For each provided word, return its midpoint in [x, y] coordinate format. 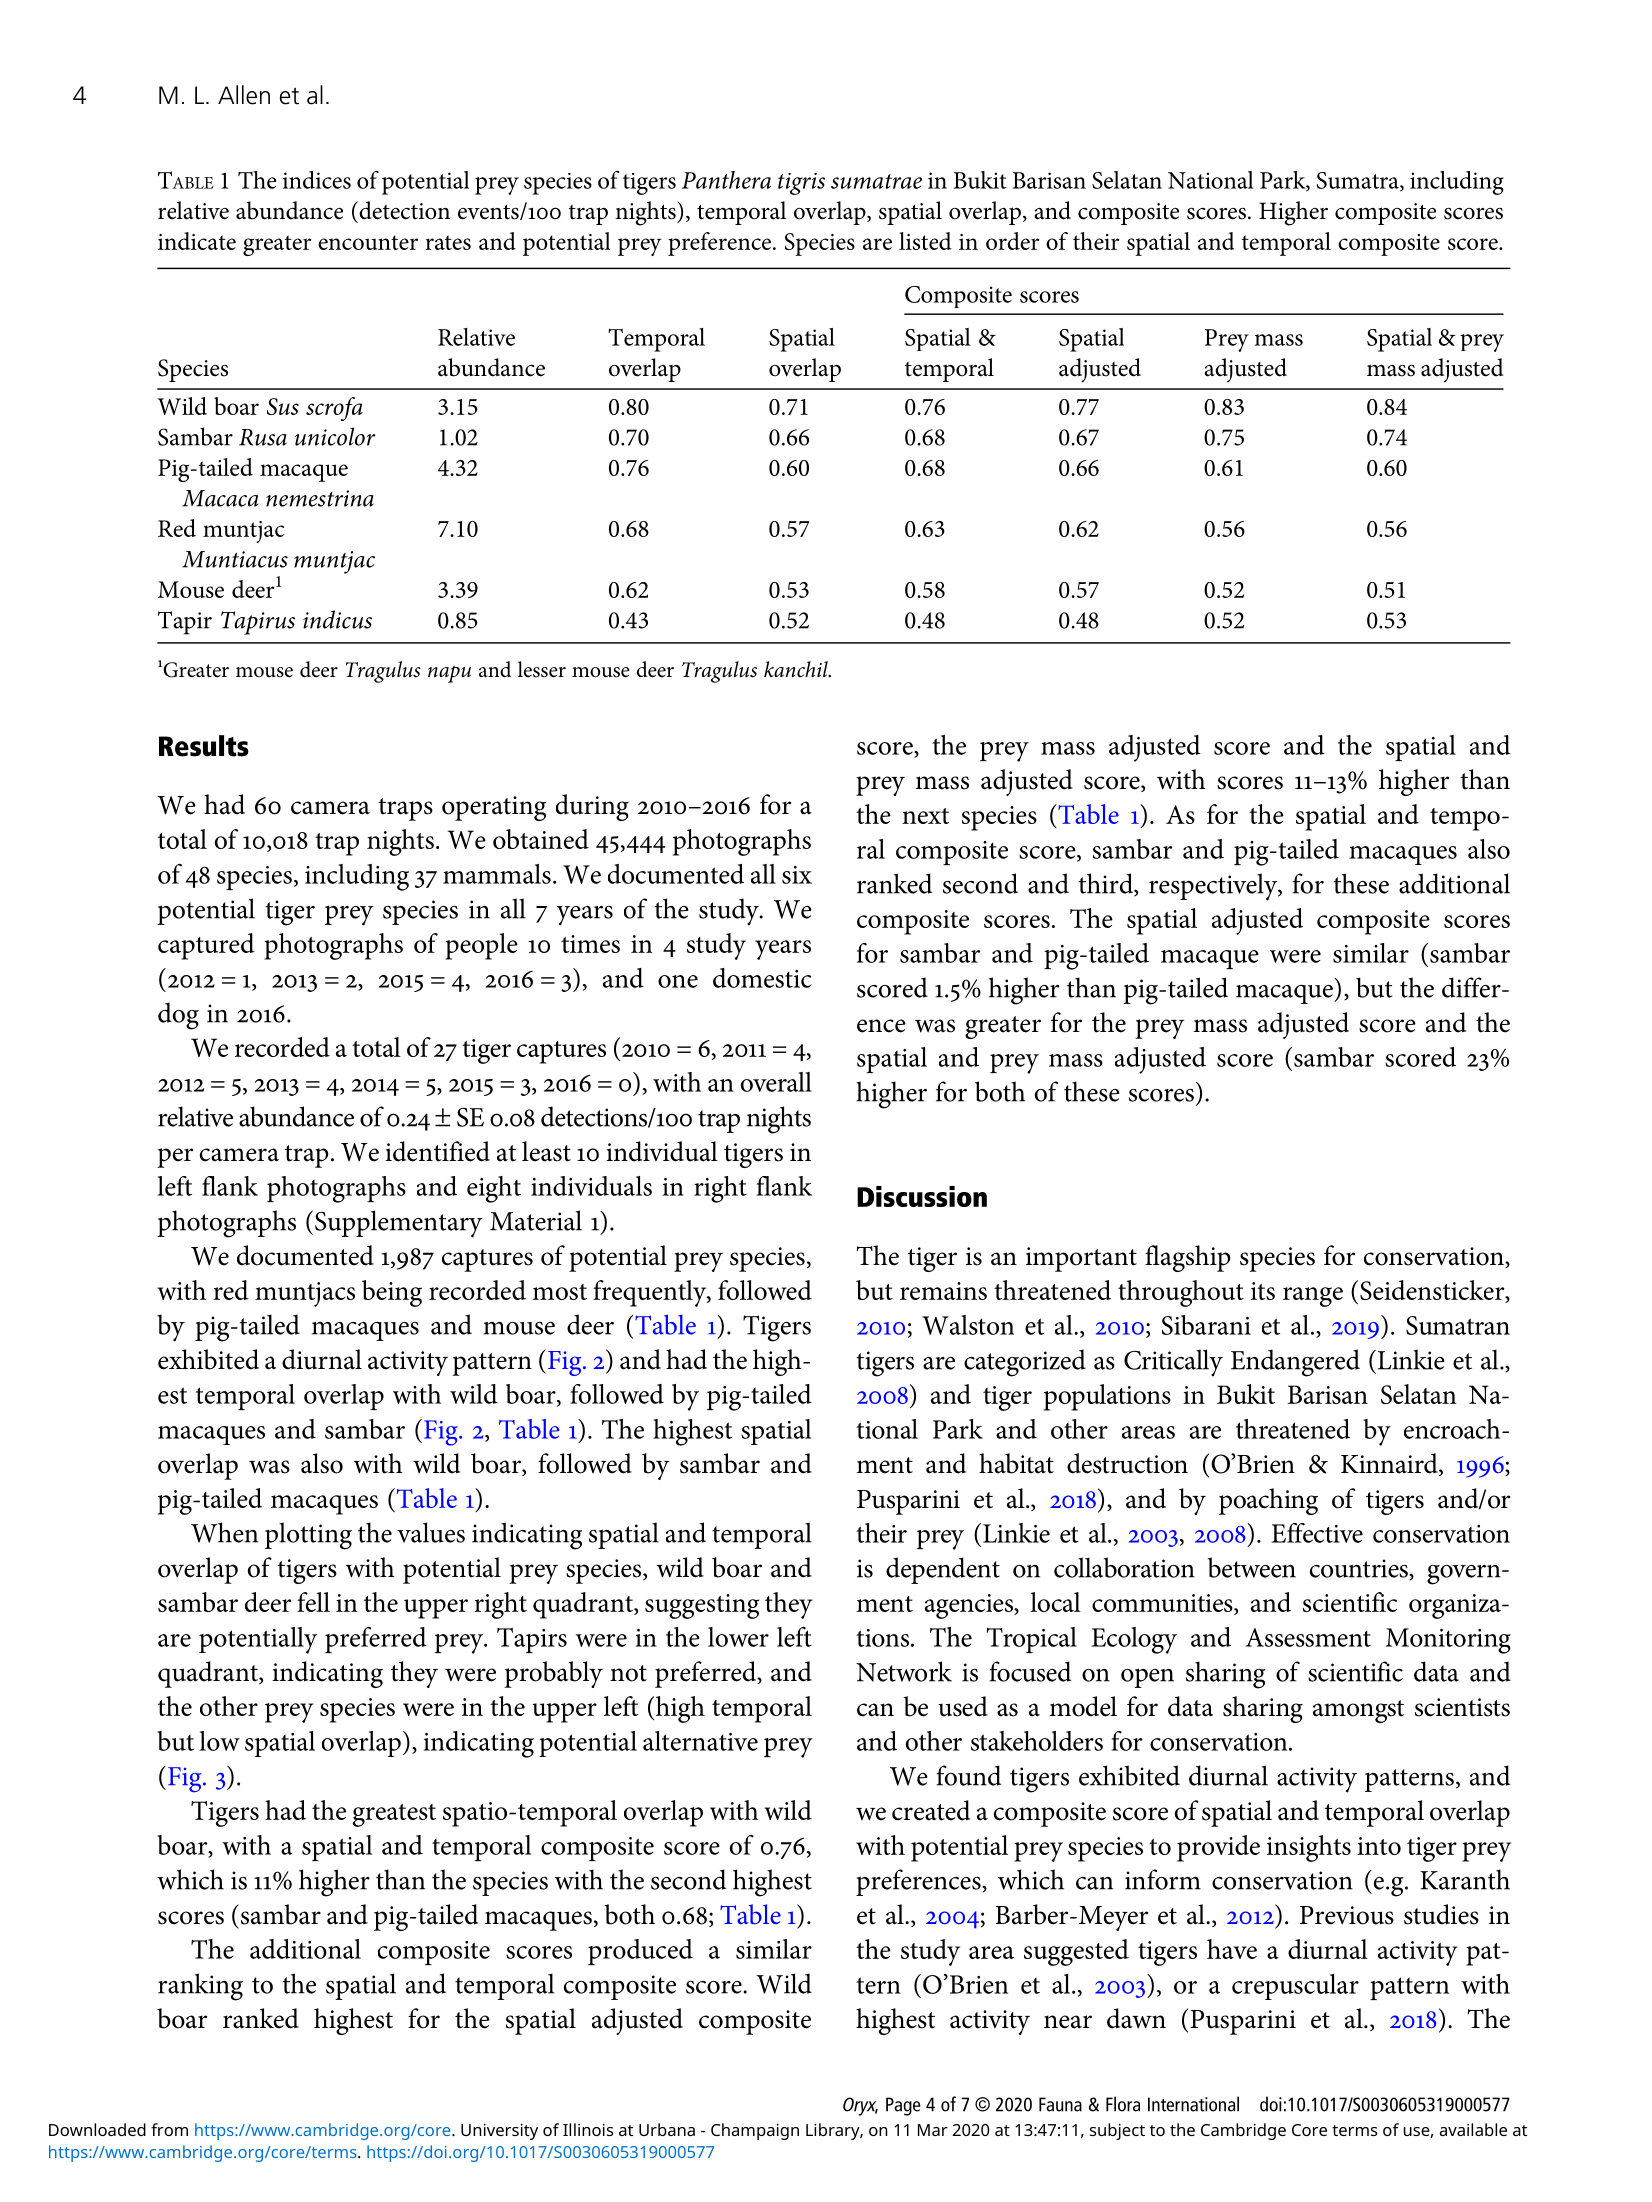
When [224, 1532]
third [1107, 884]
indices [317, 180]
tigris [801, 184]
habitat [1016, 1463]
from [169, 2129]
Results [204, 746]
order [1012, 241]
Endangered [1295, 1363]
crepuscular [1295, 1987]
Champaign [755, 2131]
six [797, 875]
